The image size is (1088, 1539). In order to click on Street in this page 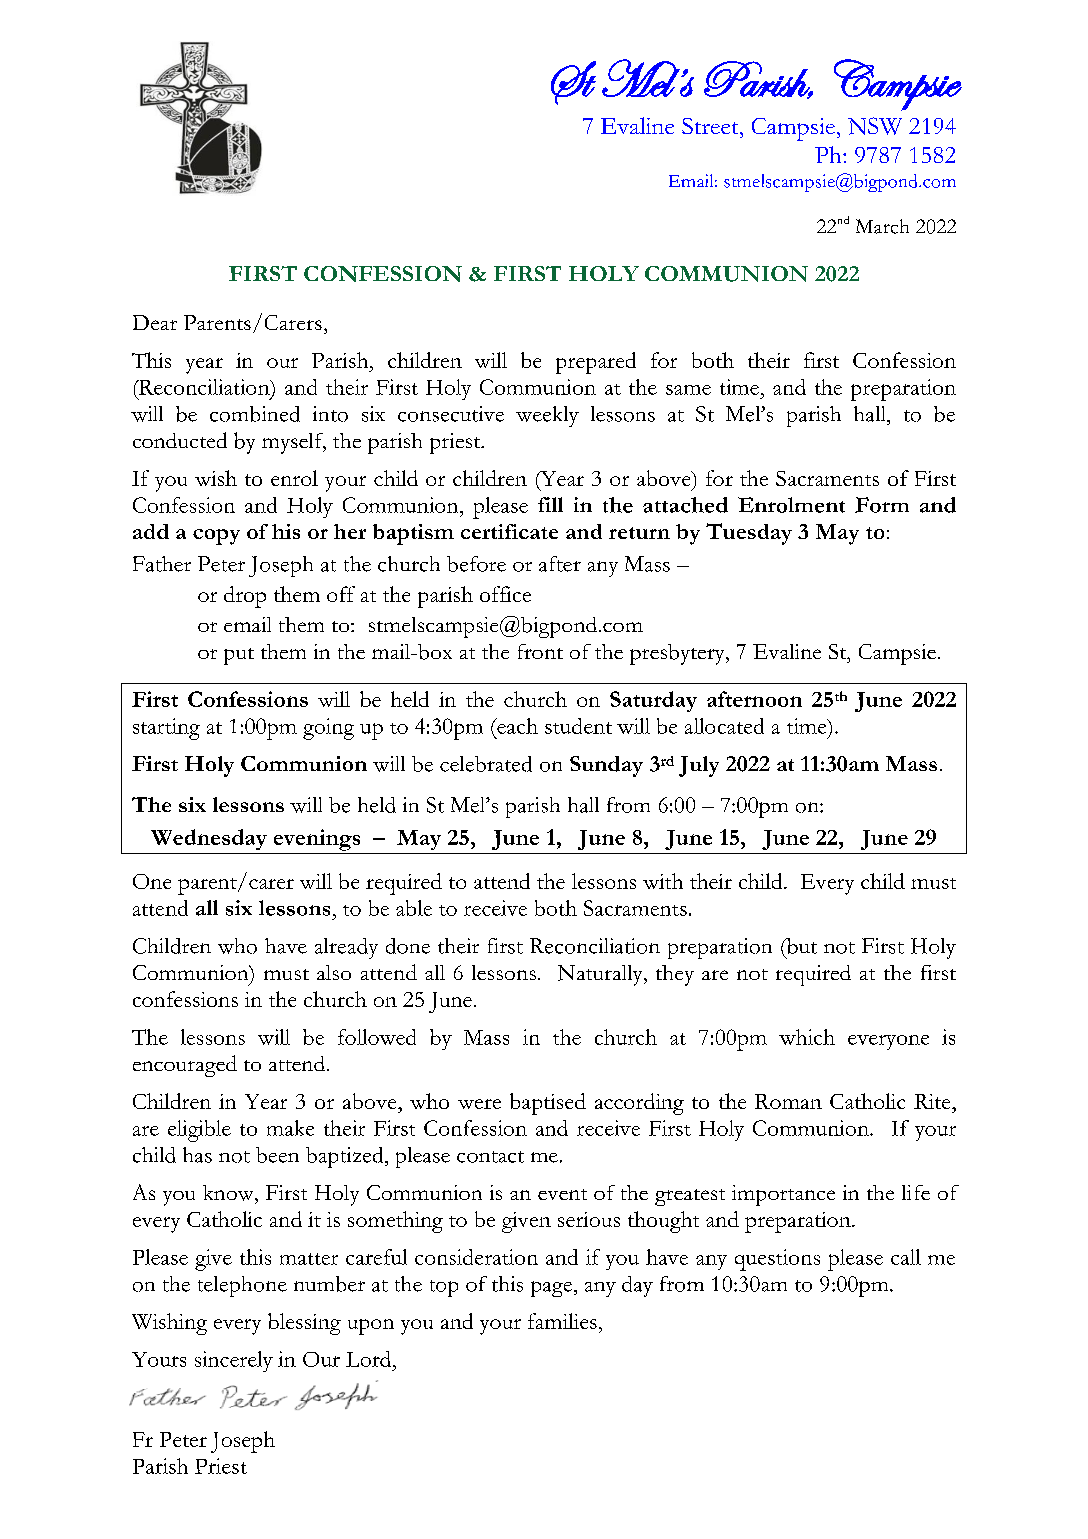, I will do `click(711, 126)`.
